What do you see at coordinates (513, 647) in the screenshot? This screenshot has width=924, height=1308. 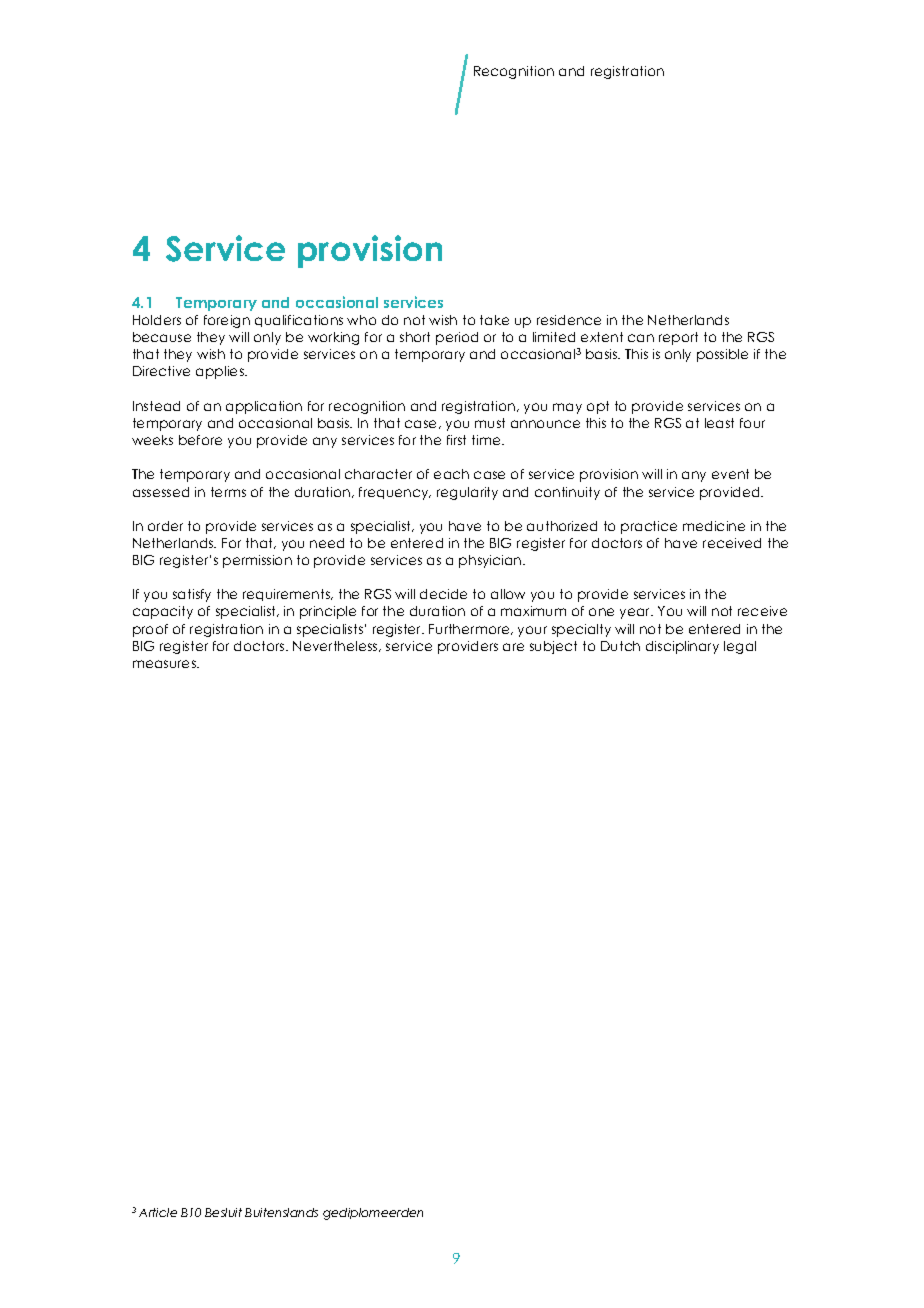 I see `are` at bounding box center [513, 647].
